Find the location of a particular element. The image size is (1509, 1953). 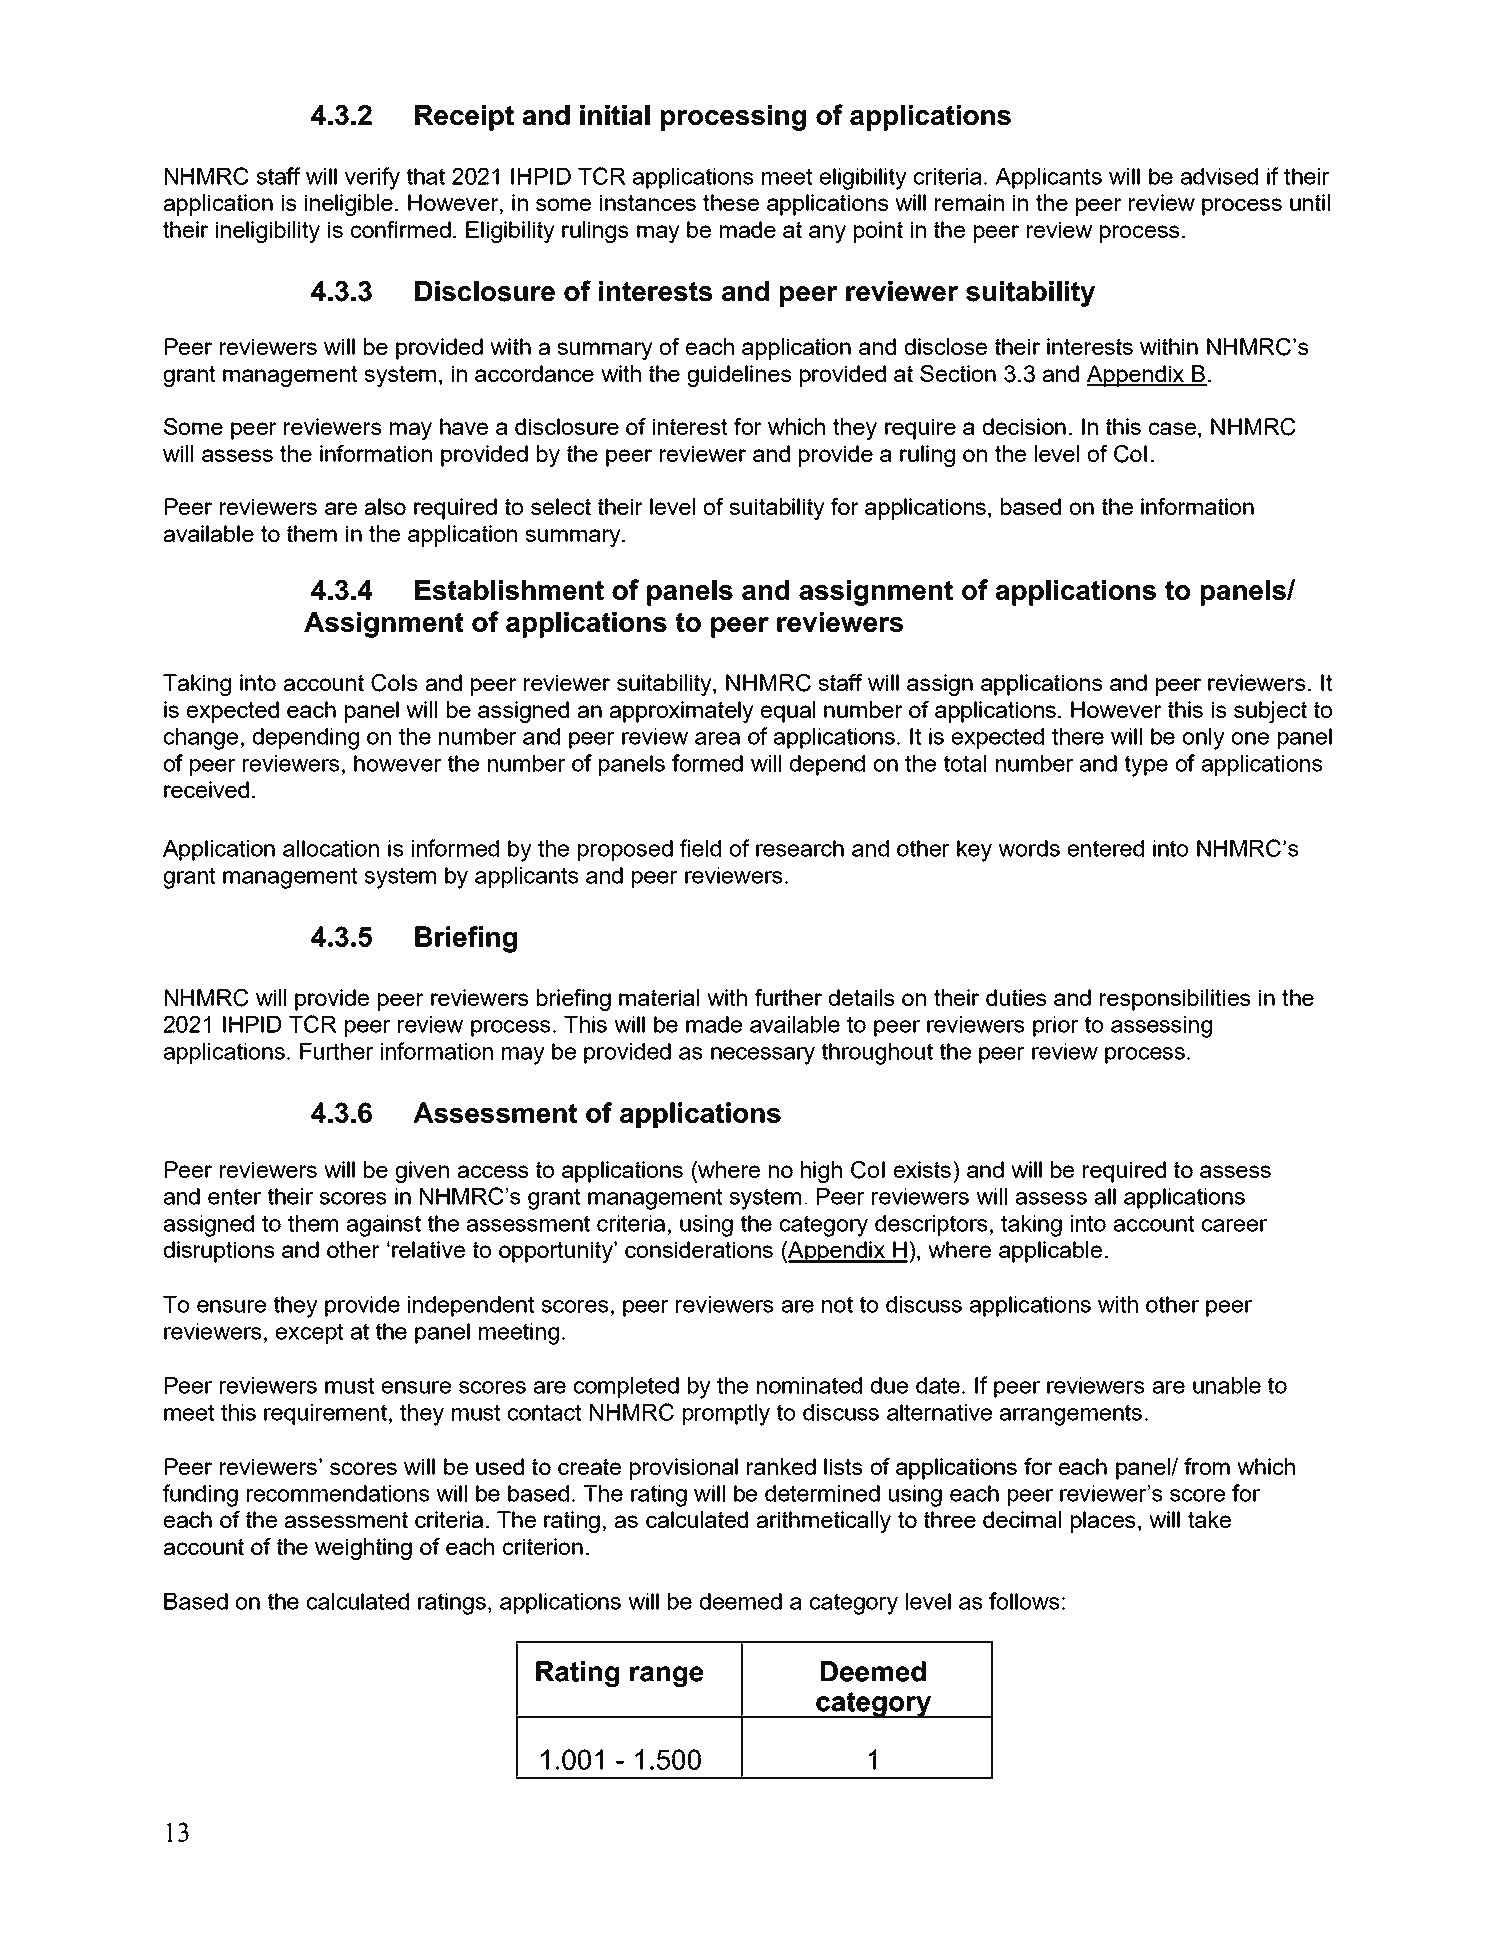

given is located at coordinates (422, 1172).
